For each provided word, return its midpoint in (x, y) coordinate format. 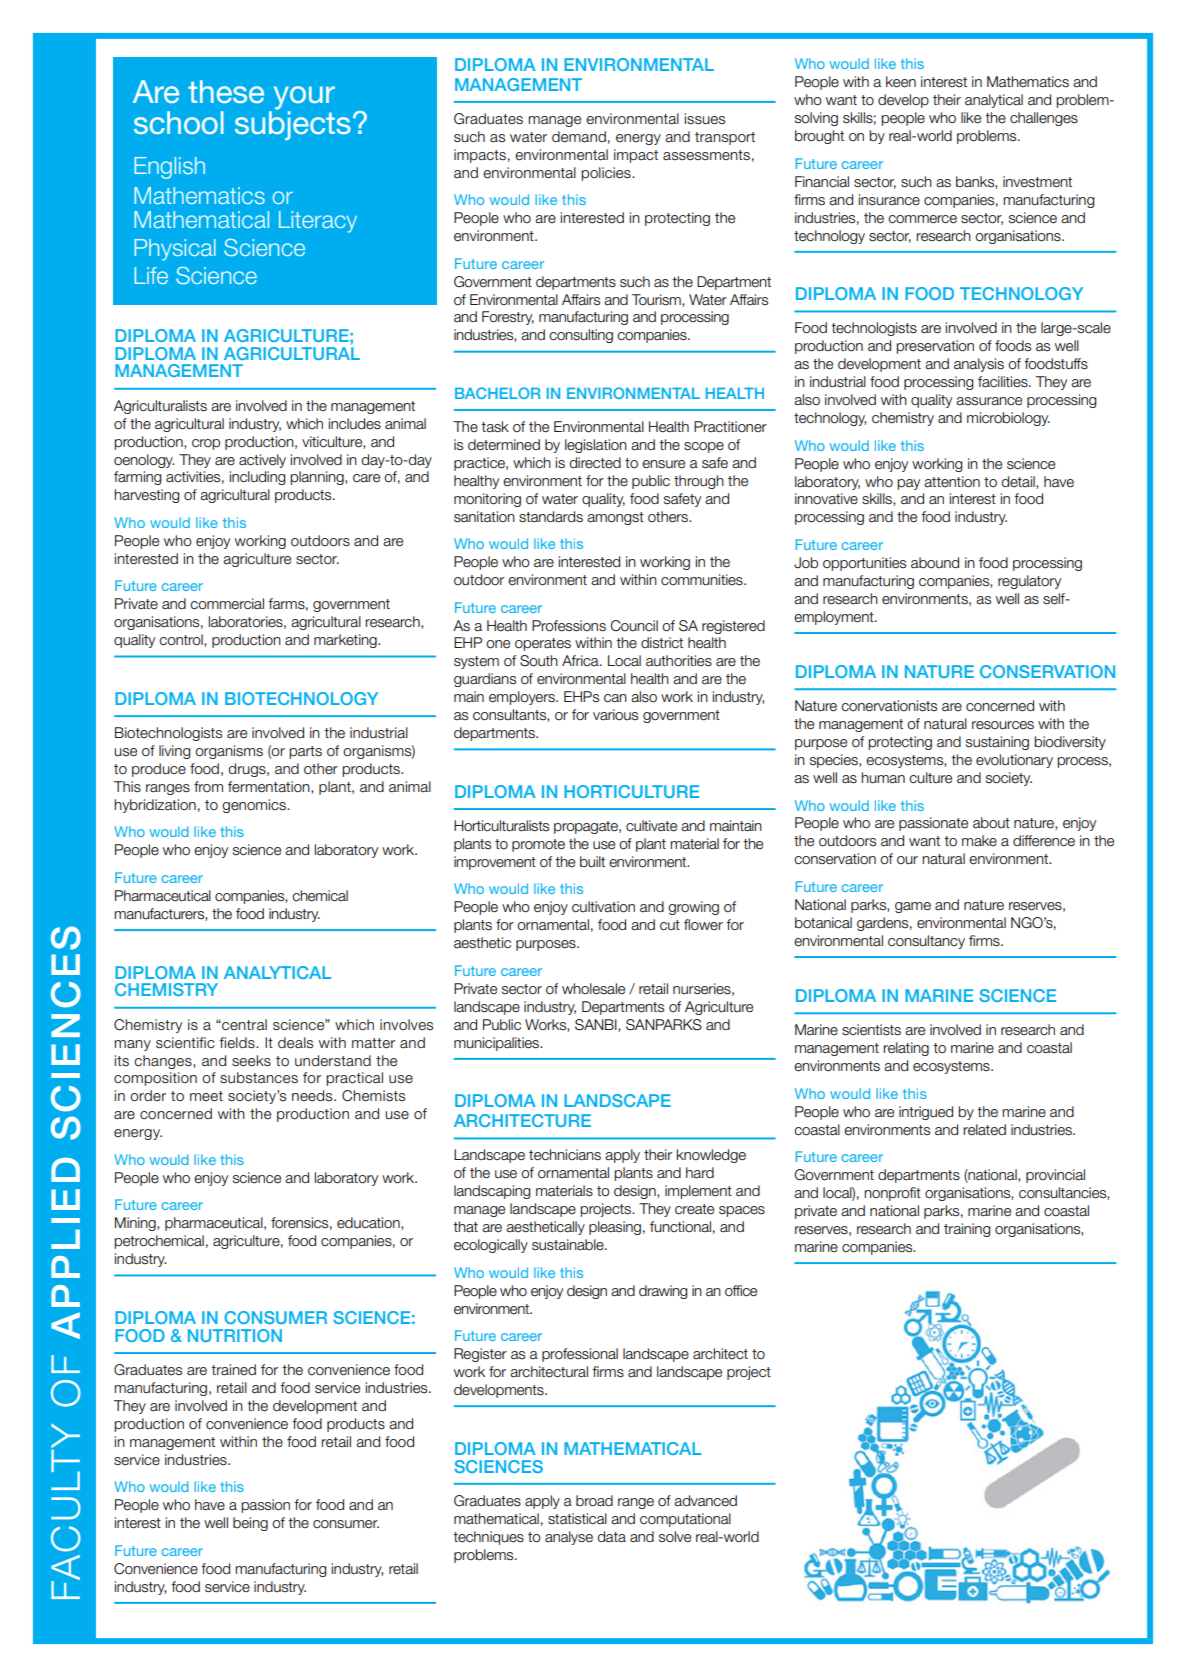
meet (206, 1096)
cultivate (651, 826)
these (226, 91)
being (250, 1524)
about (991, 823)
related (984, 1130)
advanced (705, 1501)
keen (901, 82)
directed (595, 463)
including (257, 478)
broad (594, 1501)
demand (579, 137)
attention (952, 482)
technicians (565, 1155)
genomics (255, 806)
